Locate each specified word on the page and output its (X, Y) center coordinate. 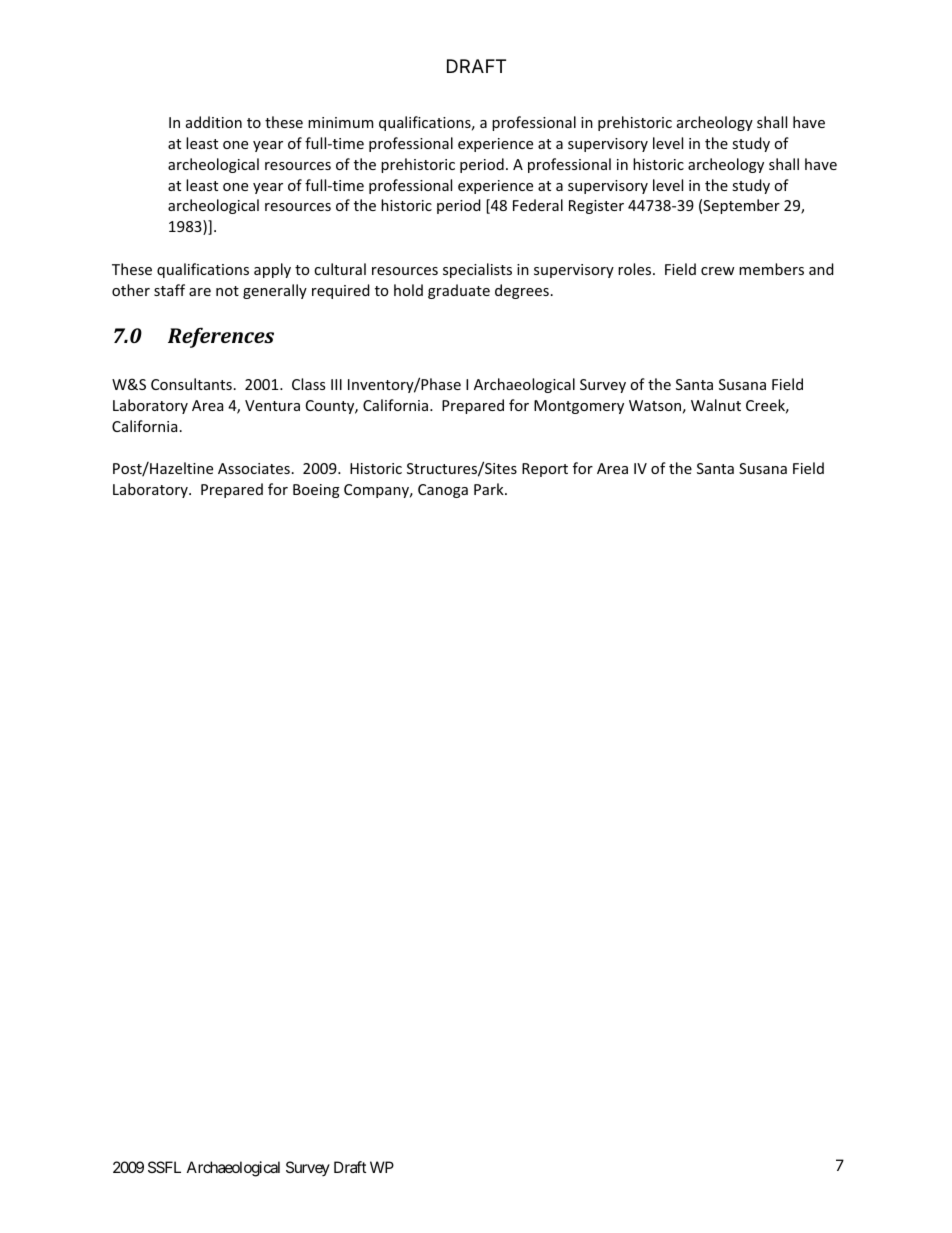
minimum (340, 122)
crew (718, 271)
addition (214, 122)
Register (596, 207)
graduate (459, 291)
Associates (254, 468)
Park (490, 489)
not (227, 291)
